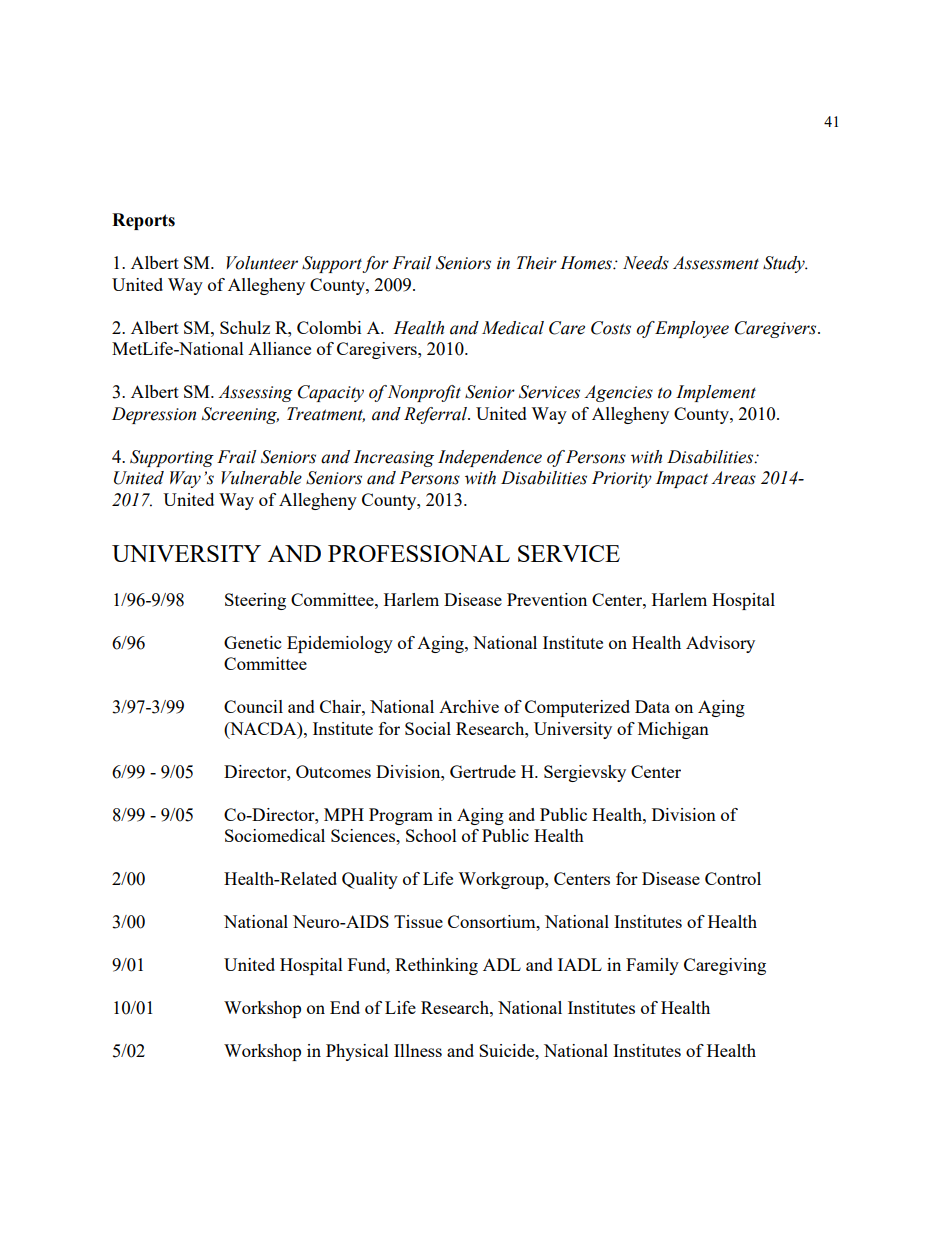  What do you see at coordinates (262, 263) in the screenshot?
I see `Volunteer` at bounding box center [262, 263].
